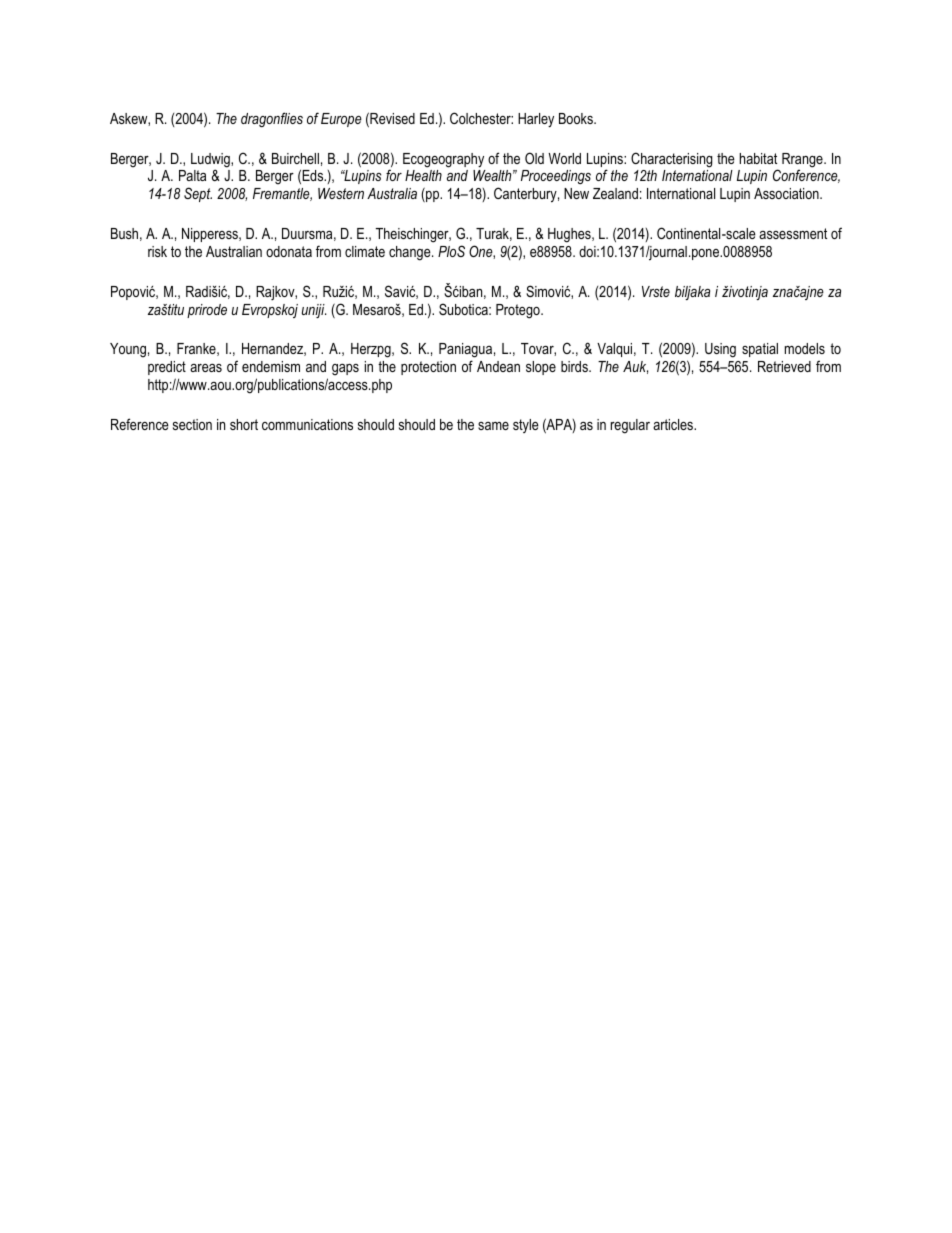  Describe the element at coordinates (674, 424) in the image. I see `articles` at that location.
